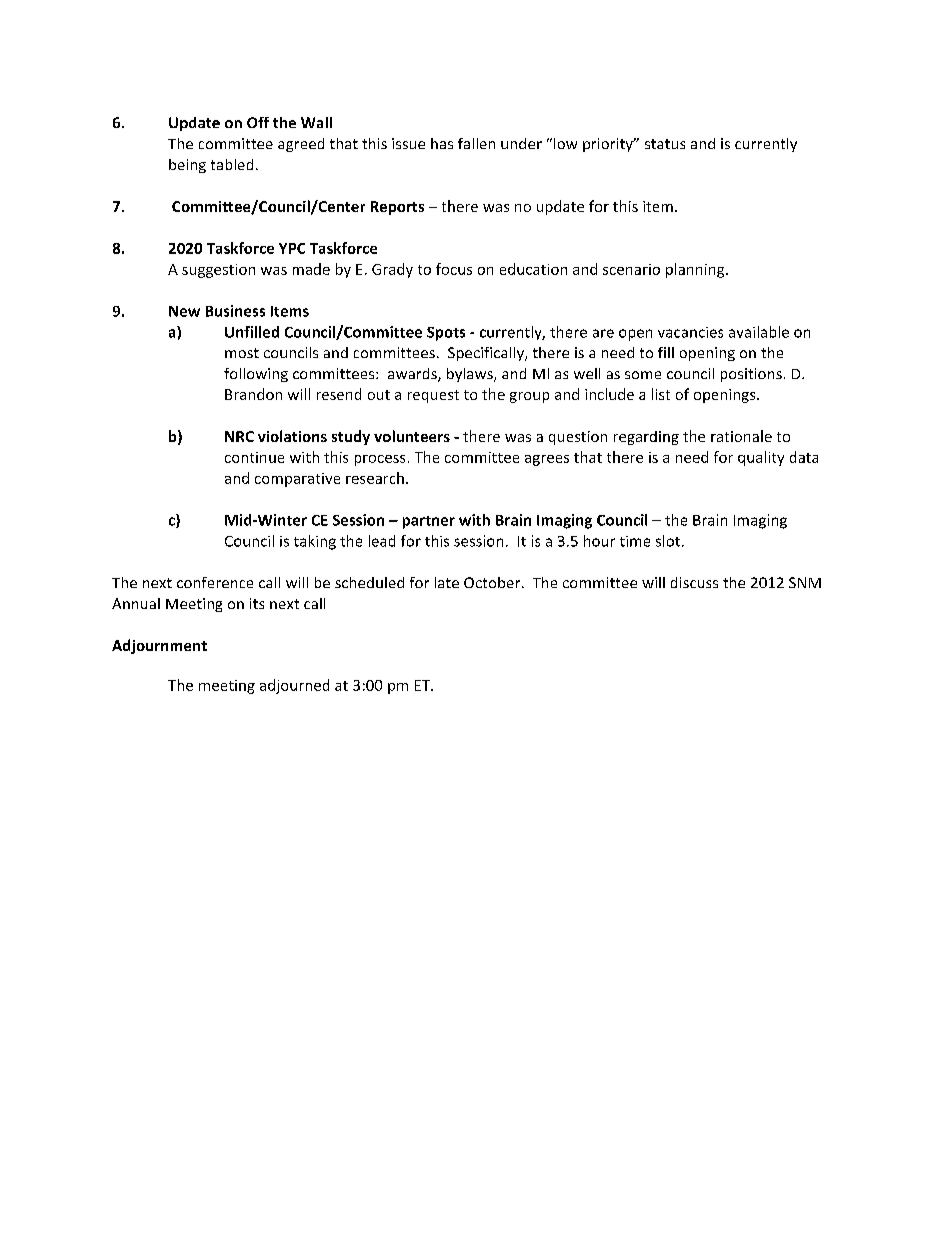  Describe the element at coordinates (471, 375) in the image. I see `bylaws` at that location.
